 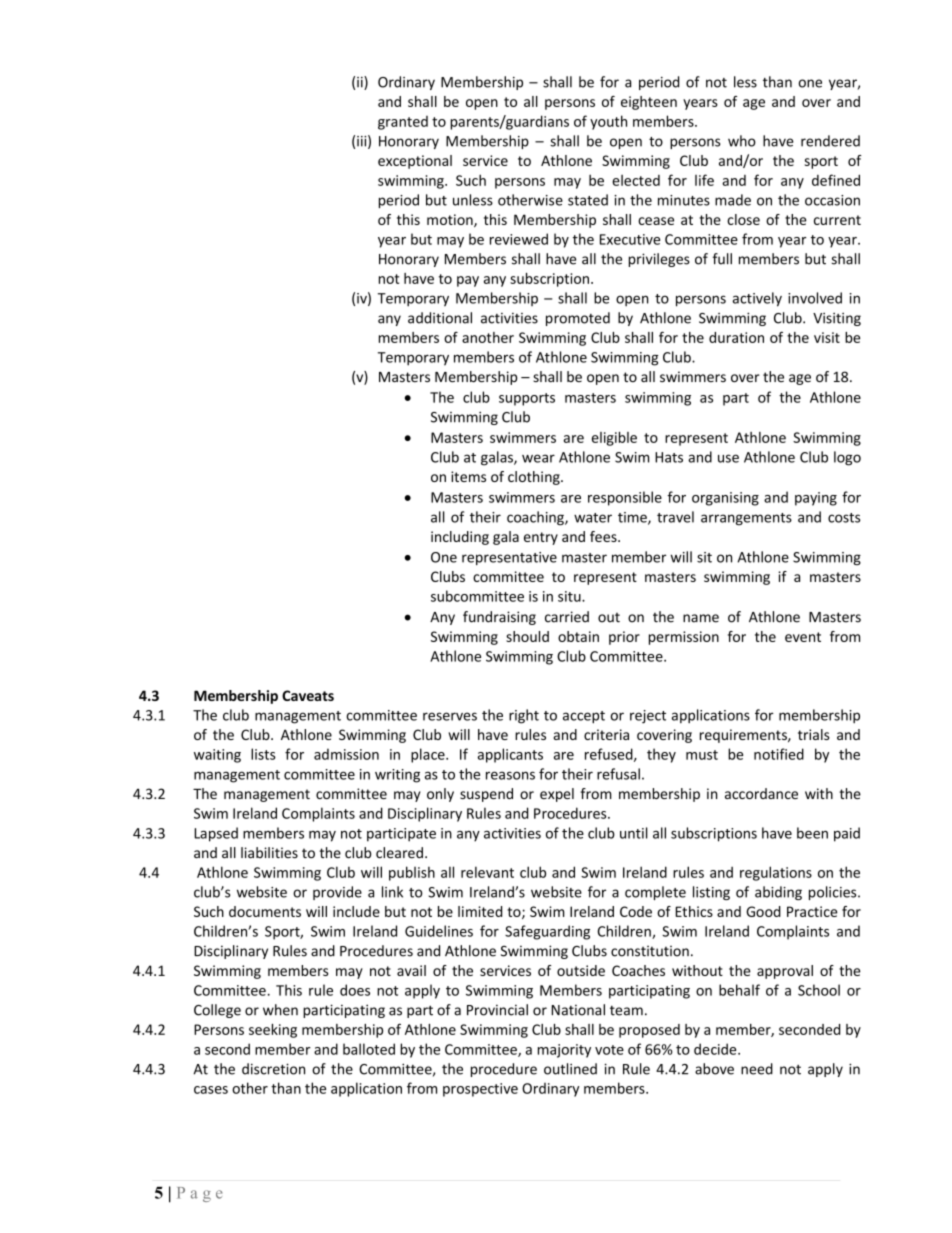 What do you see at coordinates (736, 337) in the screenshot?
I see `duration` at bounding box center [736, 337].
